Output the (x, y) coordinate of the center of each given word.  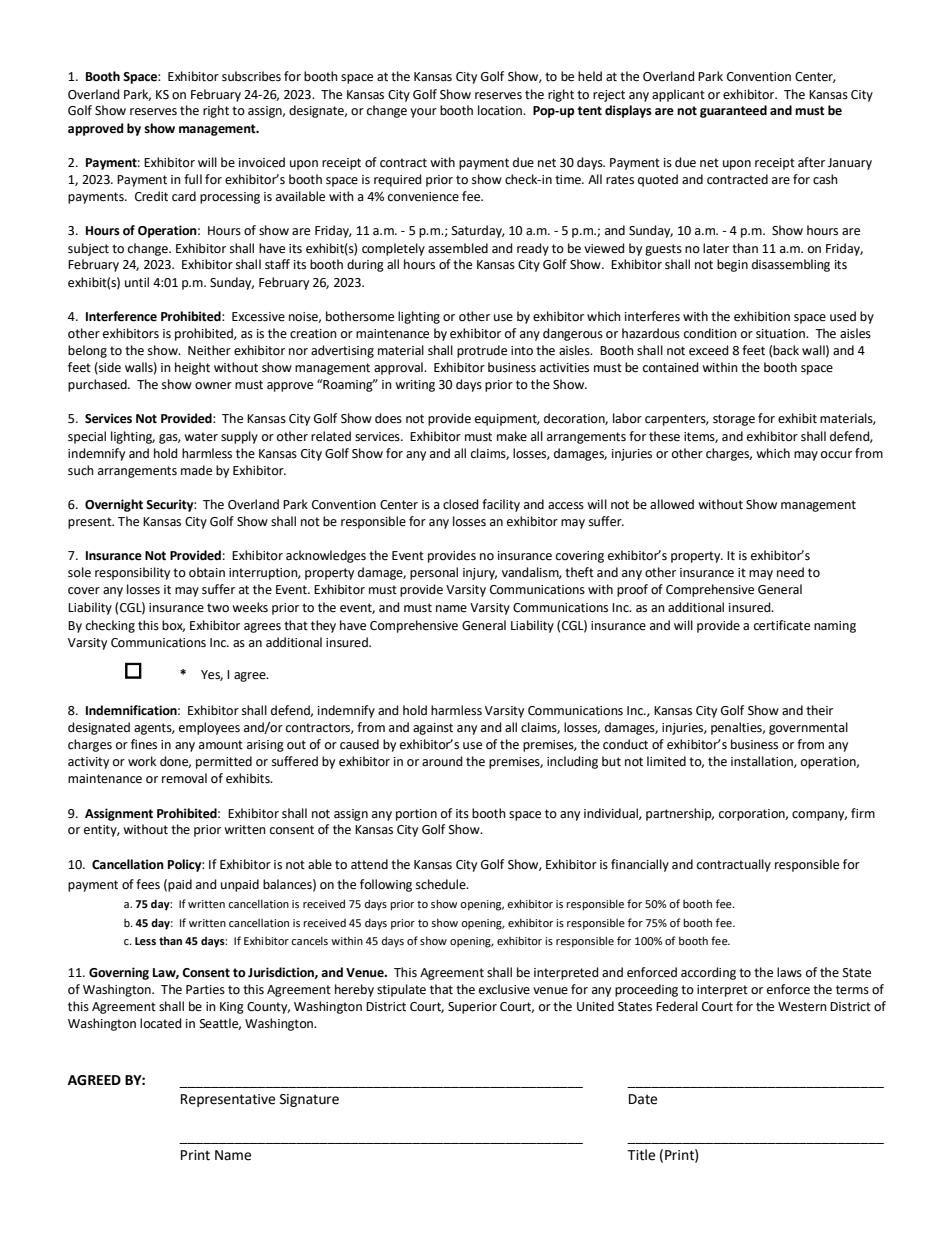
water (201, 437)
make (512, 436)
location (501, 110)
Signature (309, 1100)
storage (734, 420)
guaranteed (733, 111)
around (442, 761)
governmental (808, 728)
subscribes (251, 76)
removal (184, 778)
